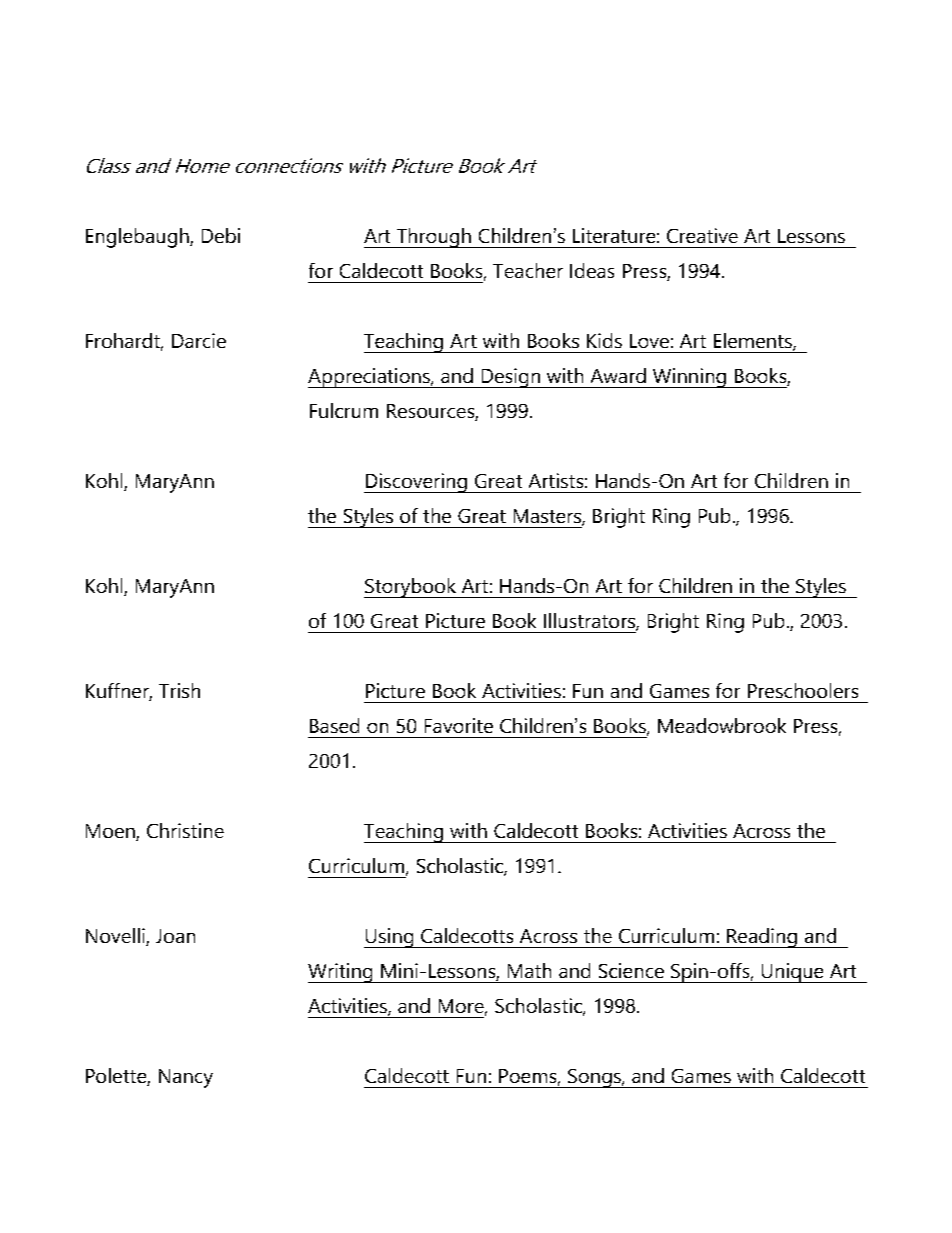 This screenshot has width=952, height=1233. I want to click on Unique, so click(792, 973).
